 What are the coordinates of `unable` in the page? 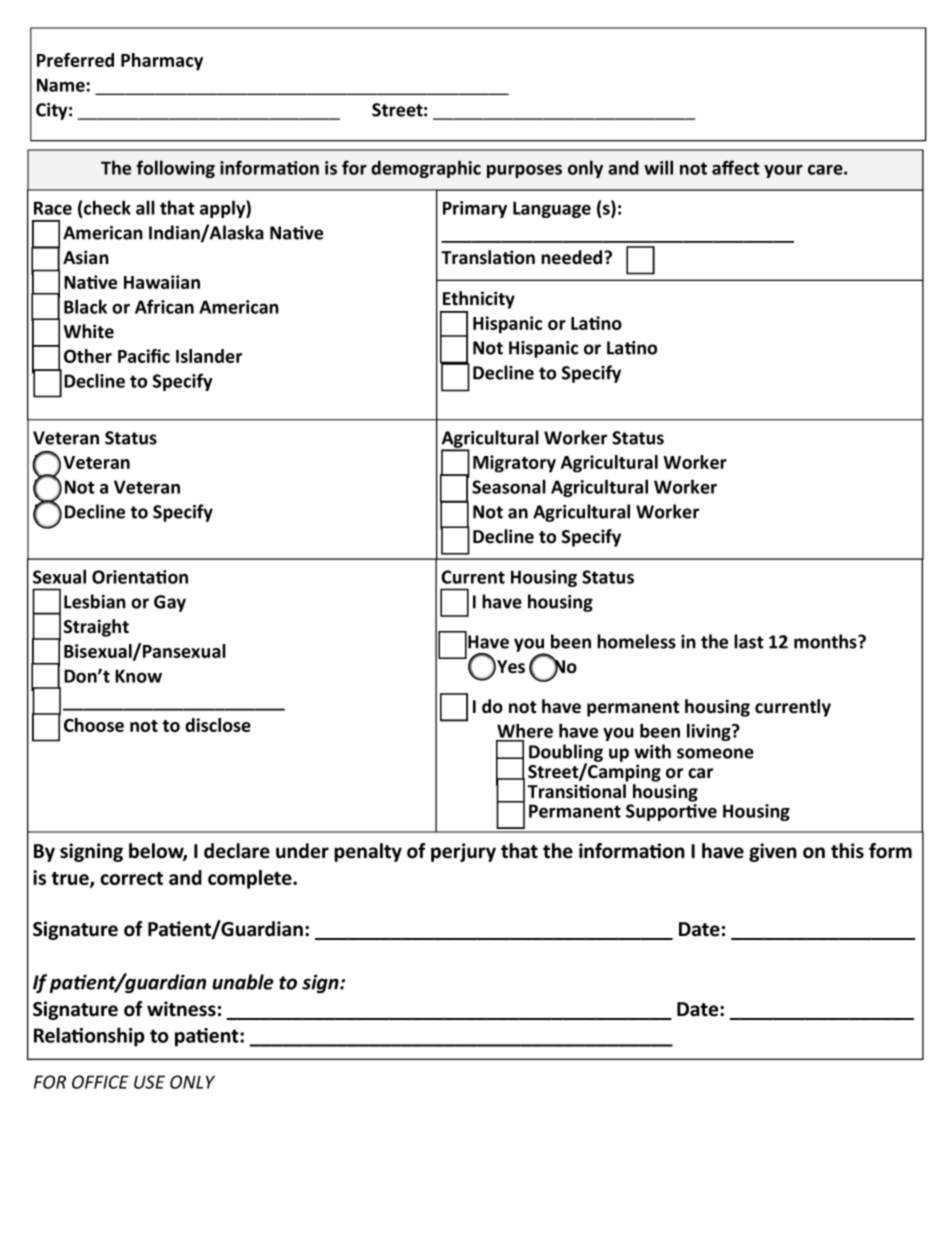 It's located at (243, 982).
